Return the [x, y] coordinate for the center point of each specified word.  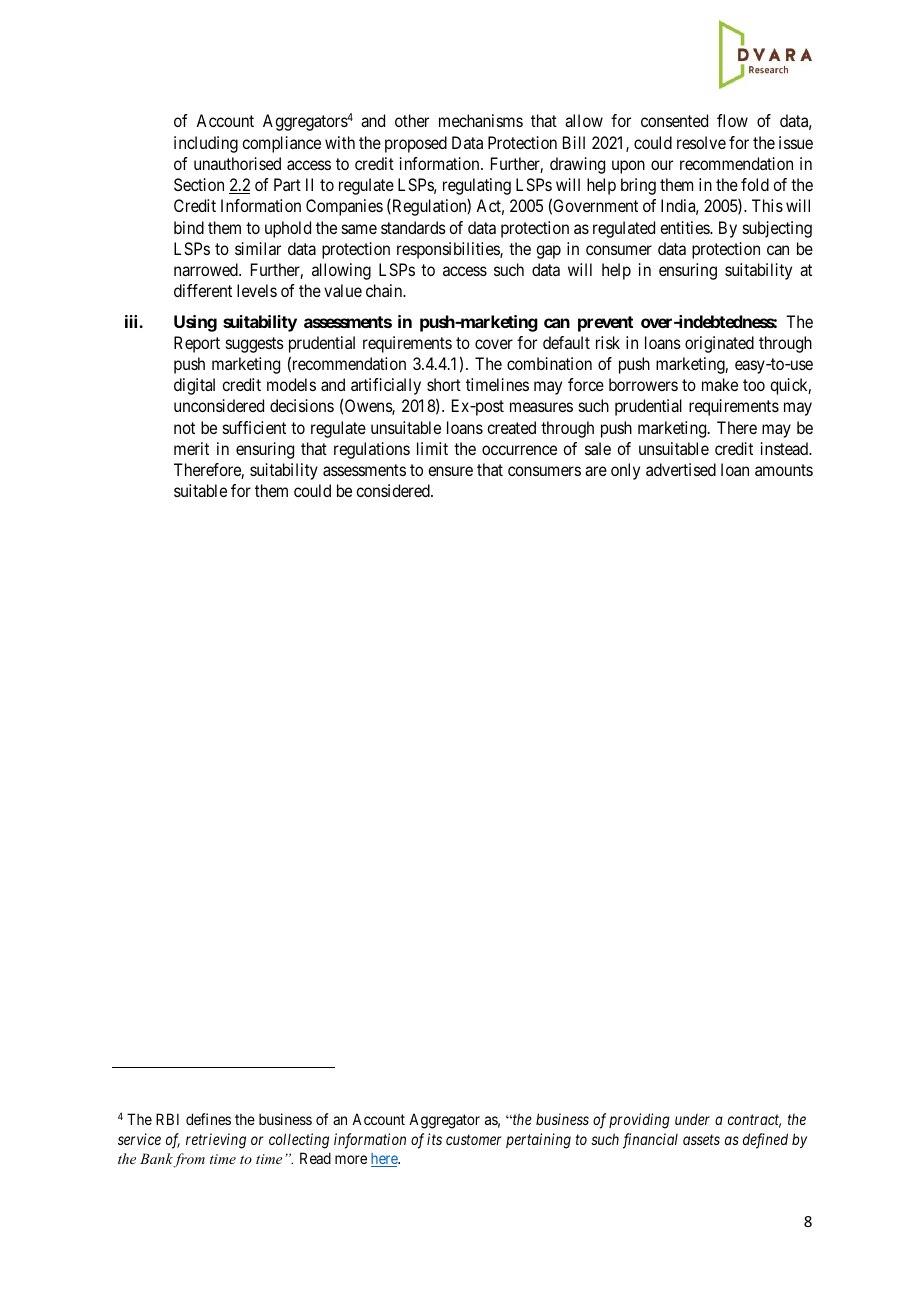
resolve [701, 142]
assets [701, 1139]
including [206, 144]
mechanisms [481, 120]
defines [208, 1119]
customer [473, 1139]
